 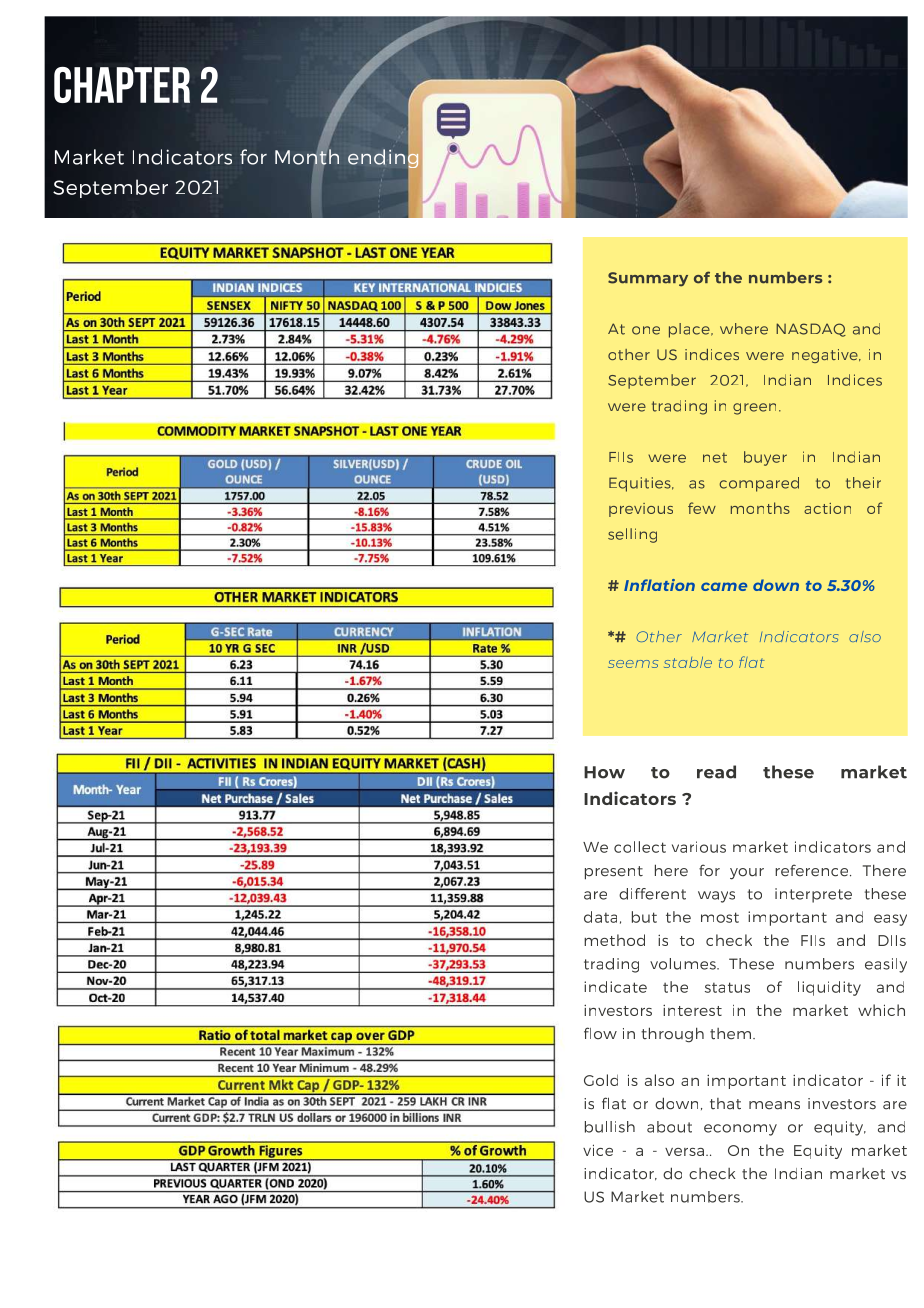 What do you see at coordinates (610, 1127) in the page?
I see `bullish` at bounding box center [610, 1127].
